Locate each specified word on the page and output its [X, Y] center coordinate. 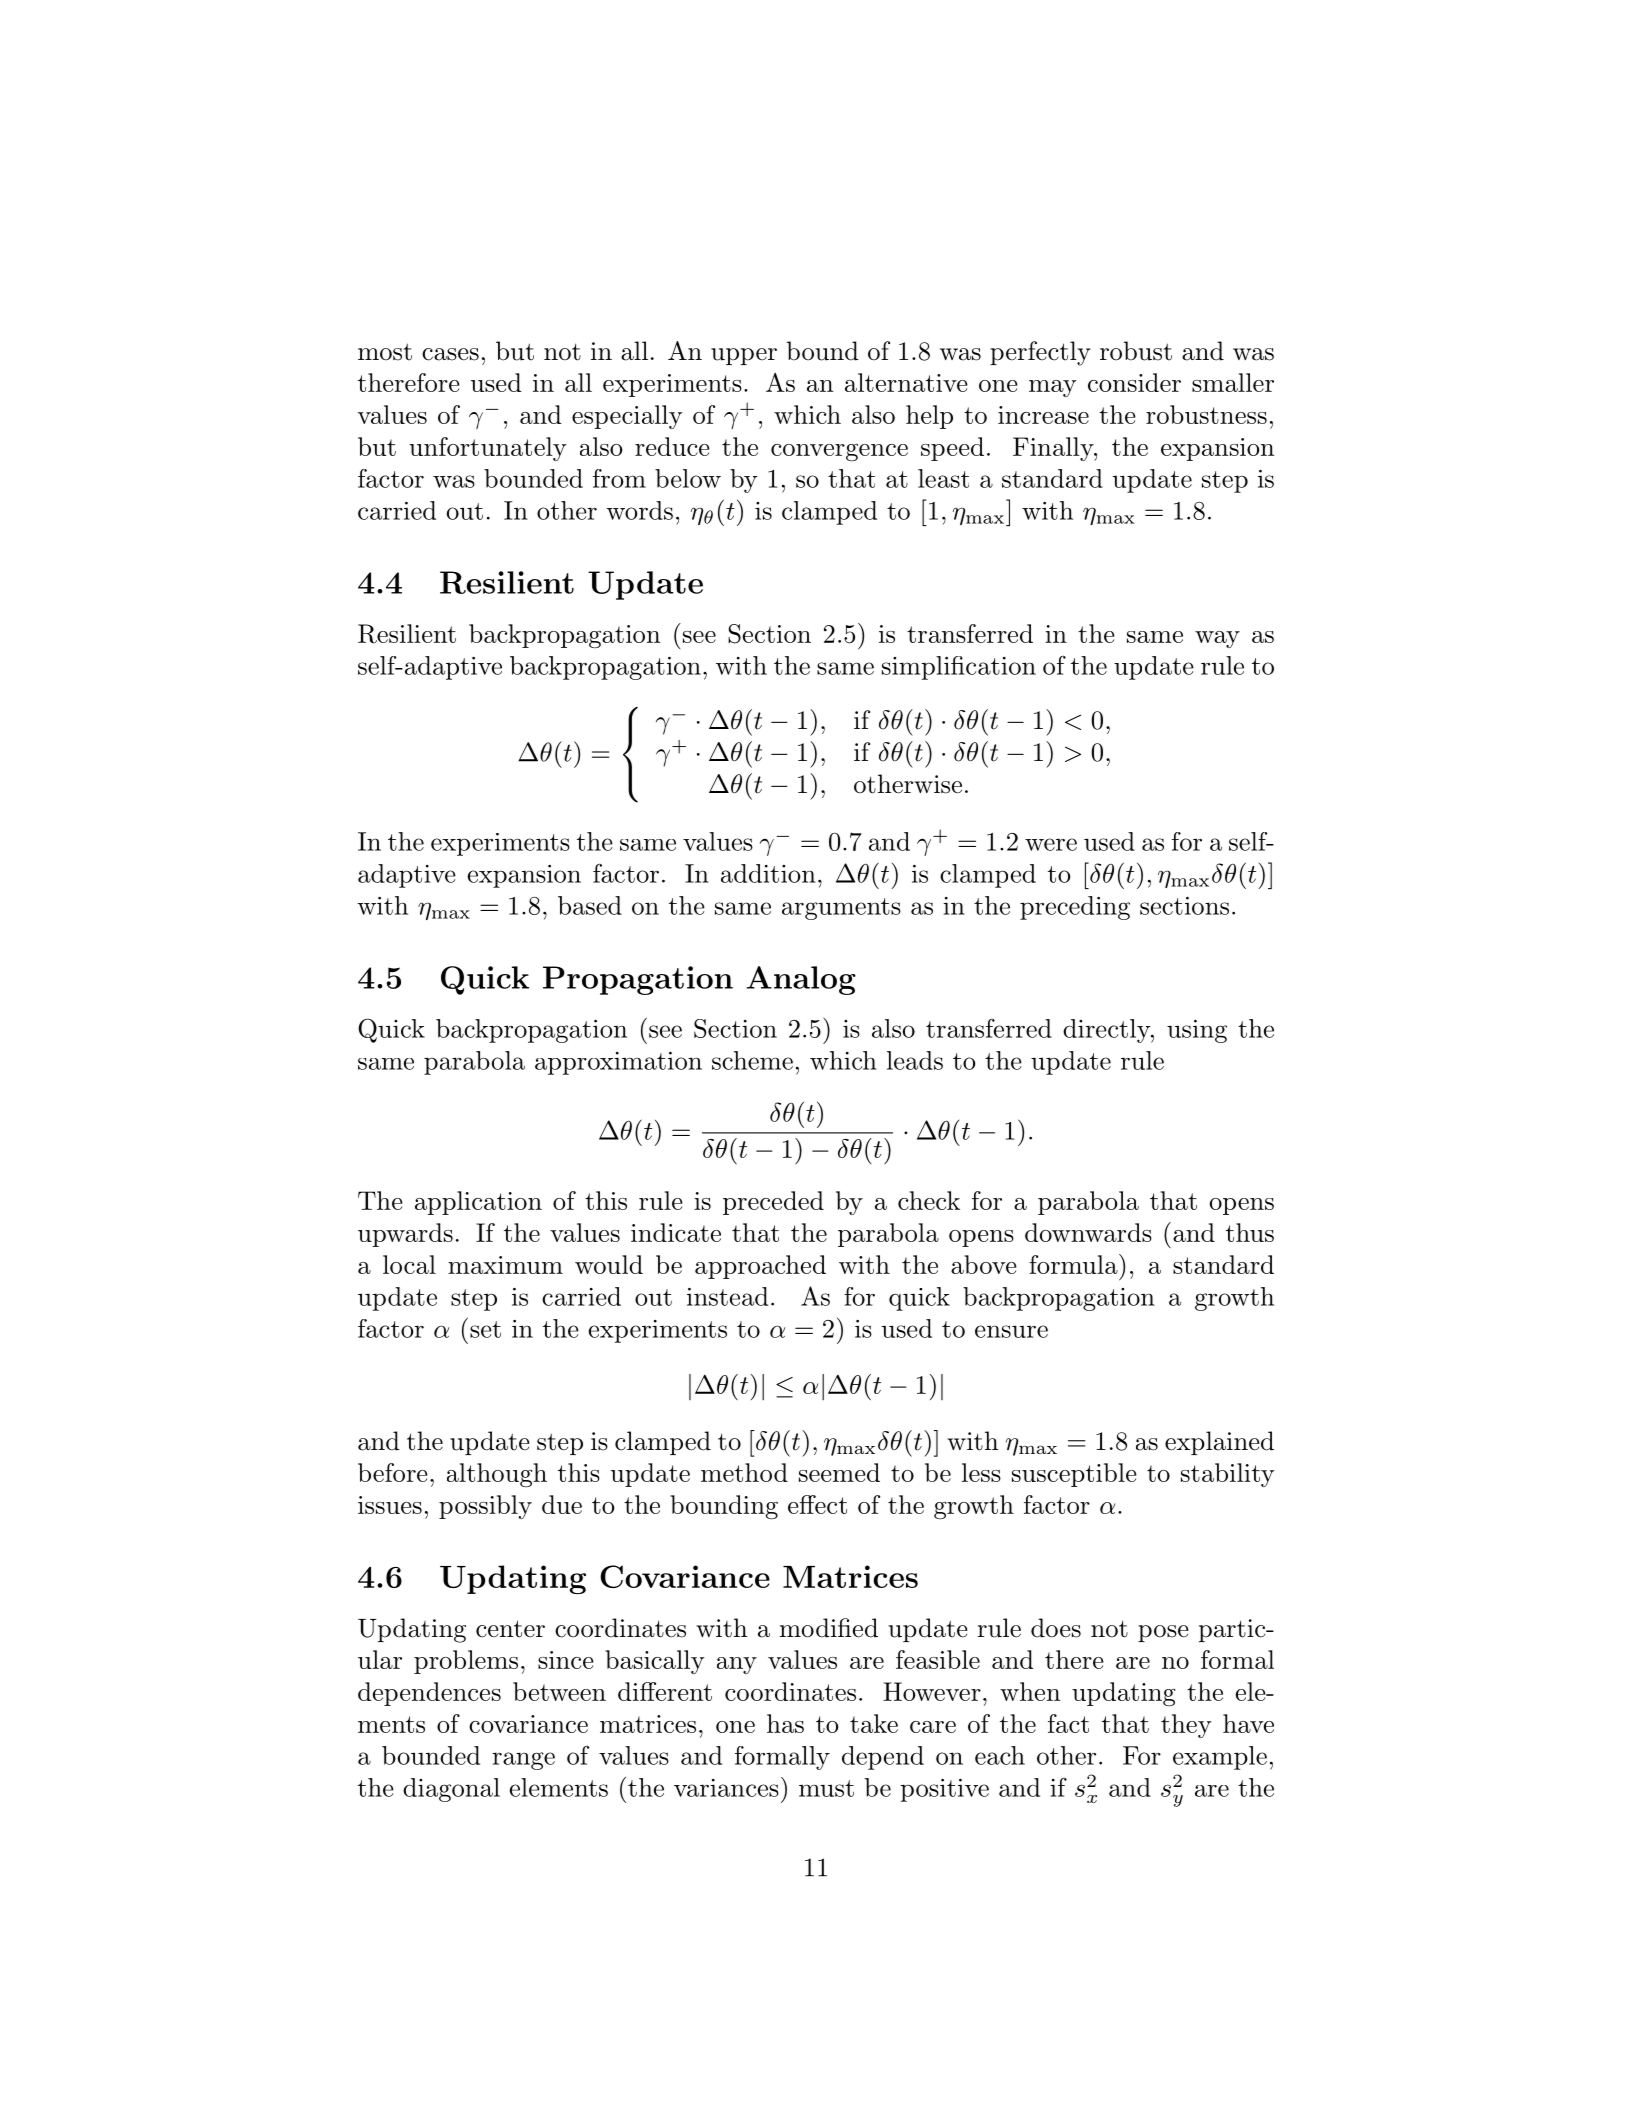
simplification [959, 668]
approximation [618, 1063]
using [1197, 1031]
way [1217, 639]
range [523, 1761]
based [590, 905]
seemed [839, 1472]
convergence [839, 452]
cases [450, 354]
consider [1134, 382]
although [497, 1475]
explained [1219, 1443]
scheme [752, 1060]
